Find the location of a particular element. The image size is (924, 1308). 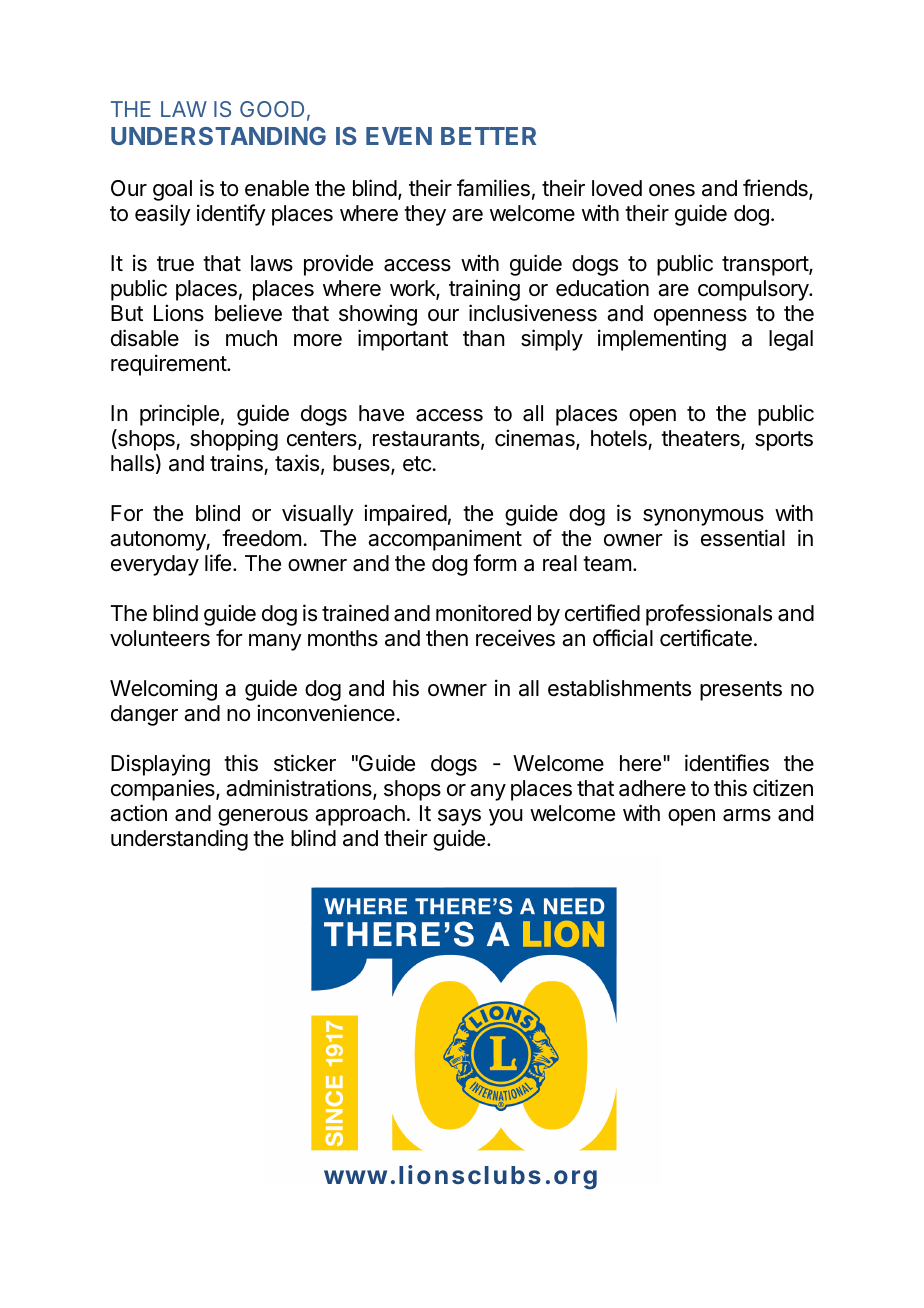

transport is located at coordinates (766, 266).
